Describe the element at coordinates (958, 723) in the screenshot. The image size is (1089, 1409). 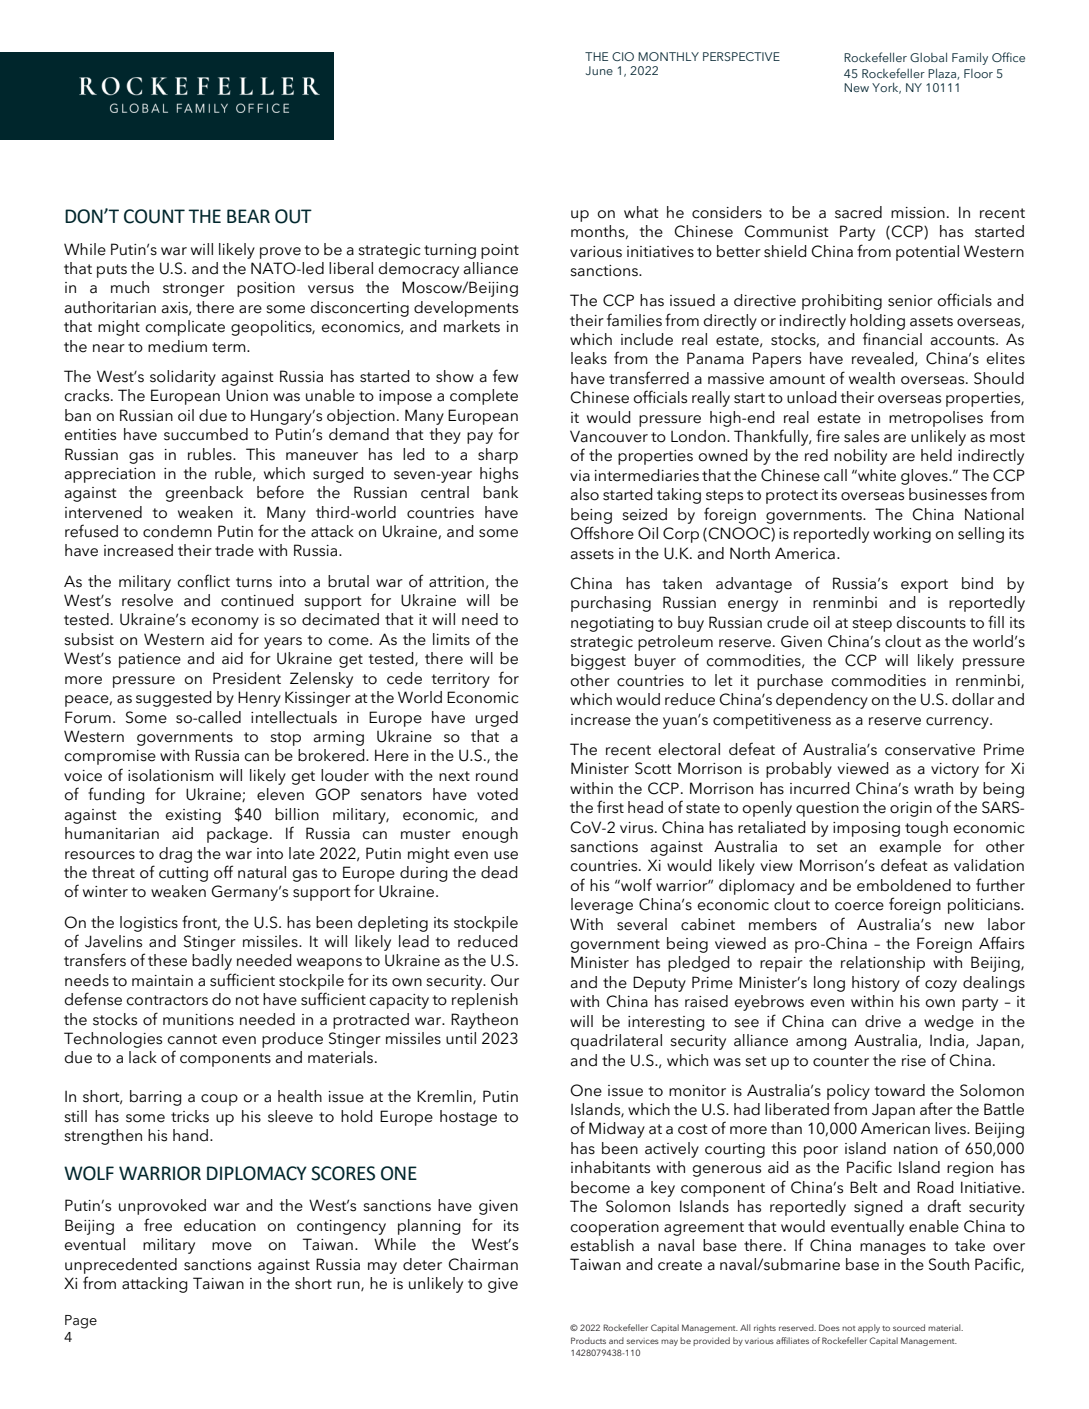
I see `currency` at that location.
